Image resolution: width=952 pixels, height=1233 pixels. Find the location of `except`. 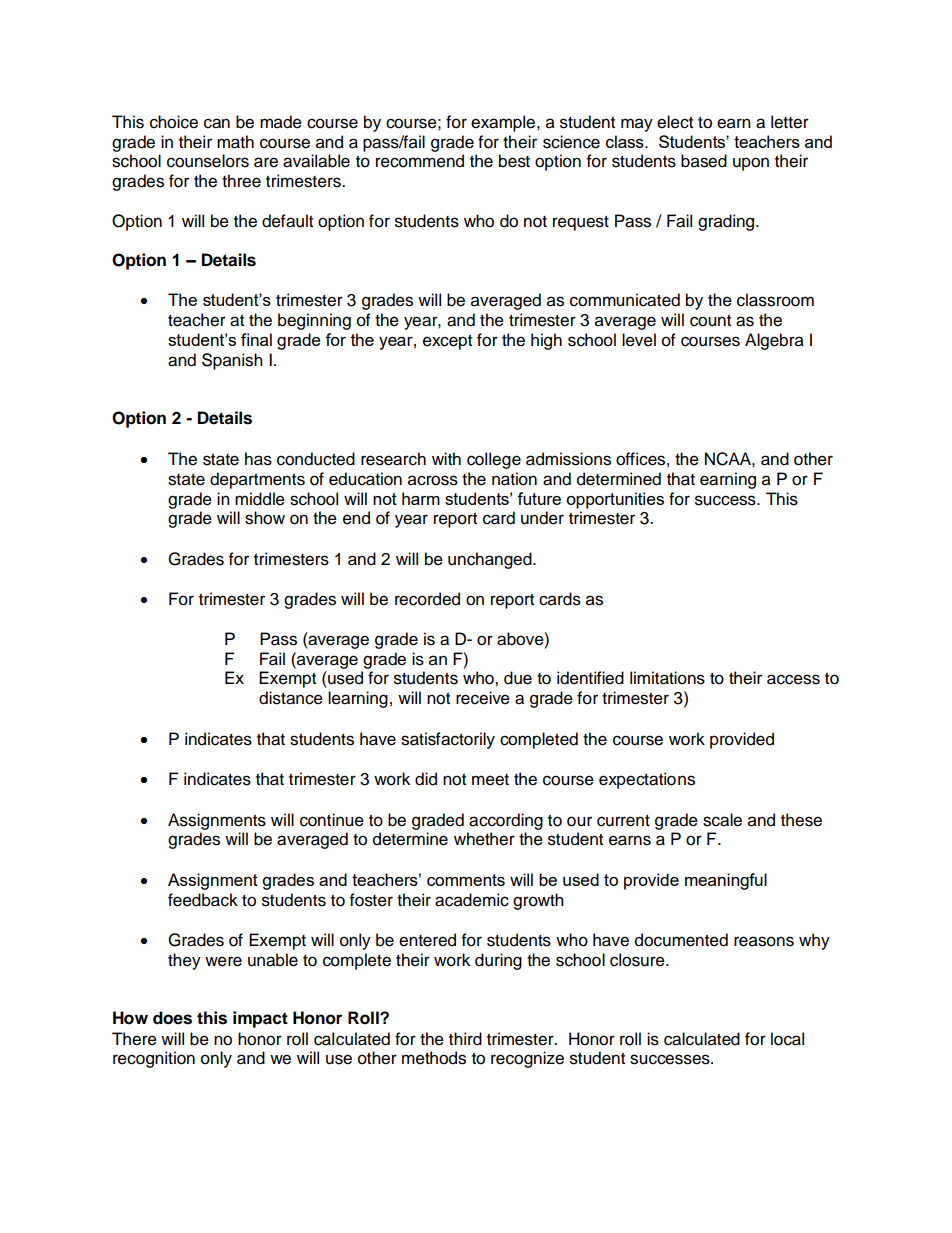

except is located at coordinates (447, 342).
